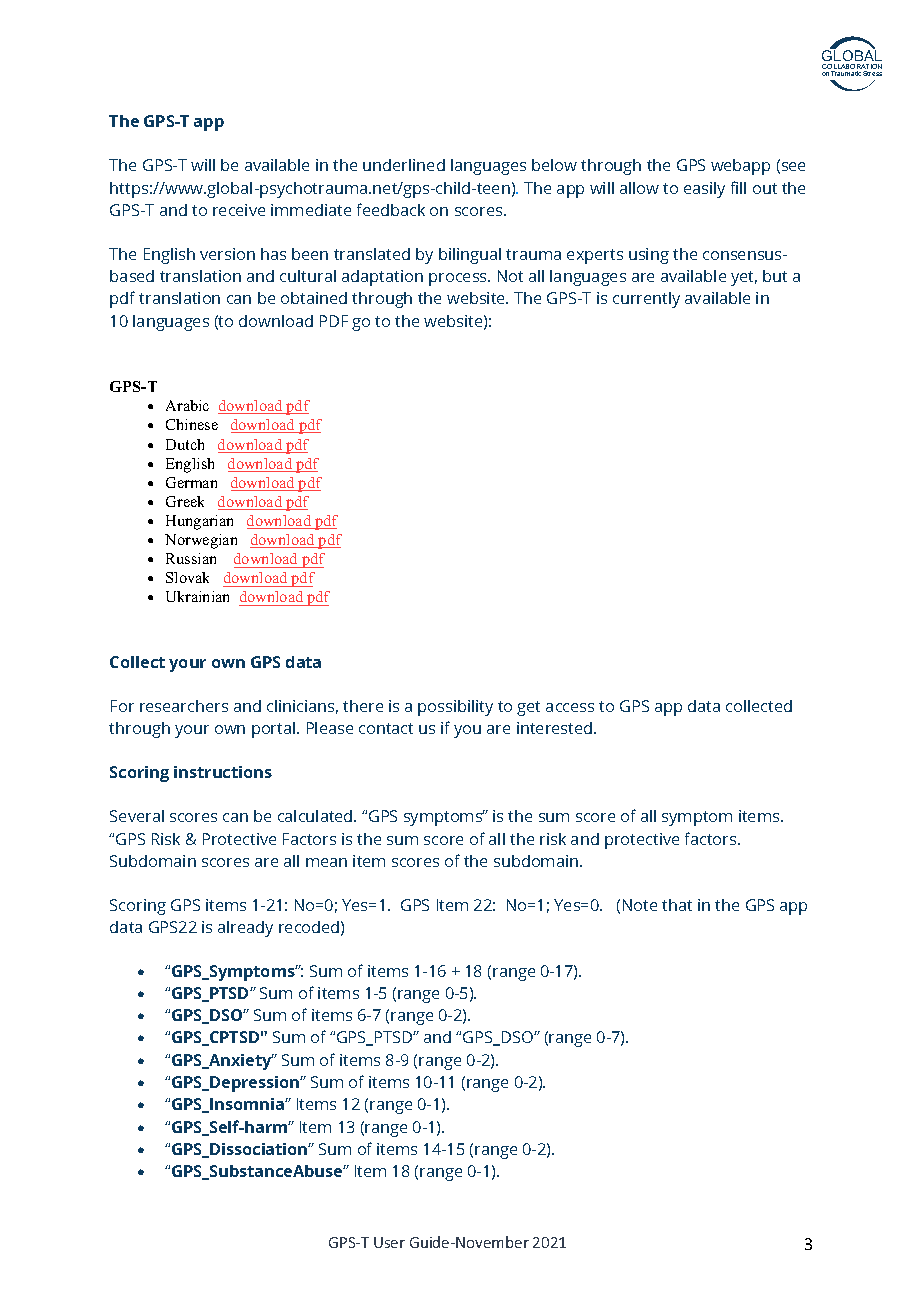  I want to click on process, so click(459, 279).
